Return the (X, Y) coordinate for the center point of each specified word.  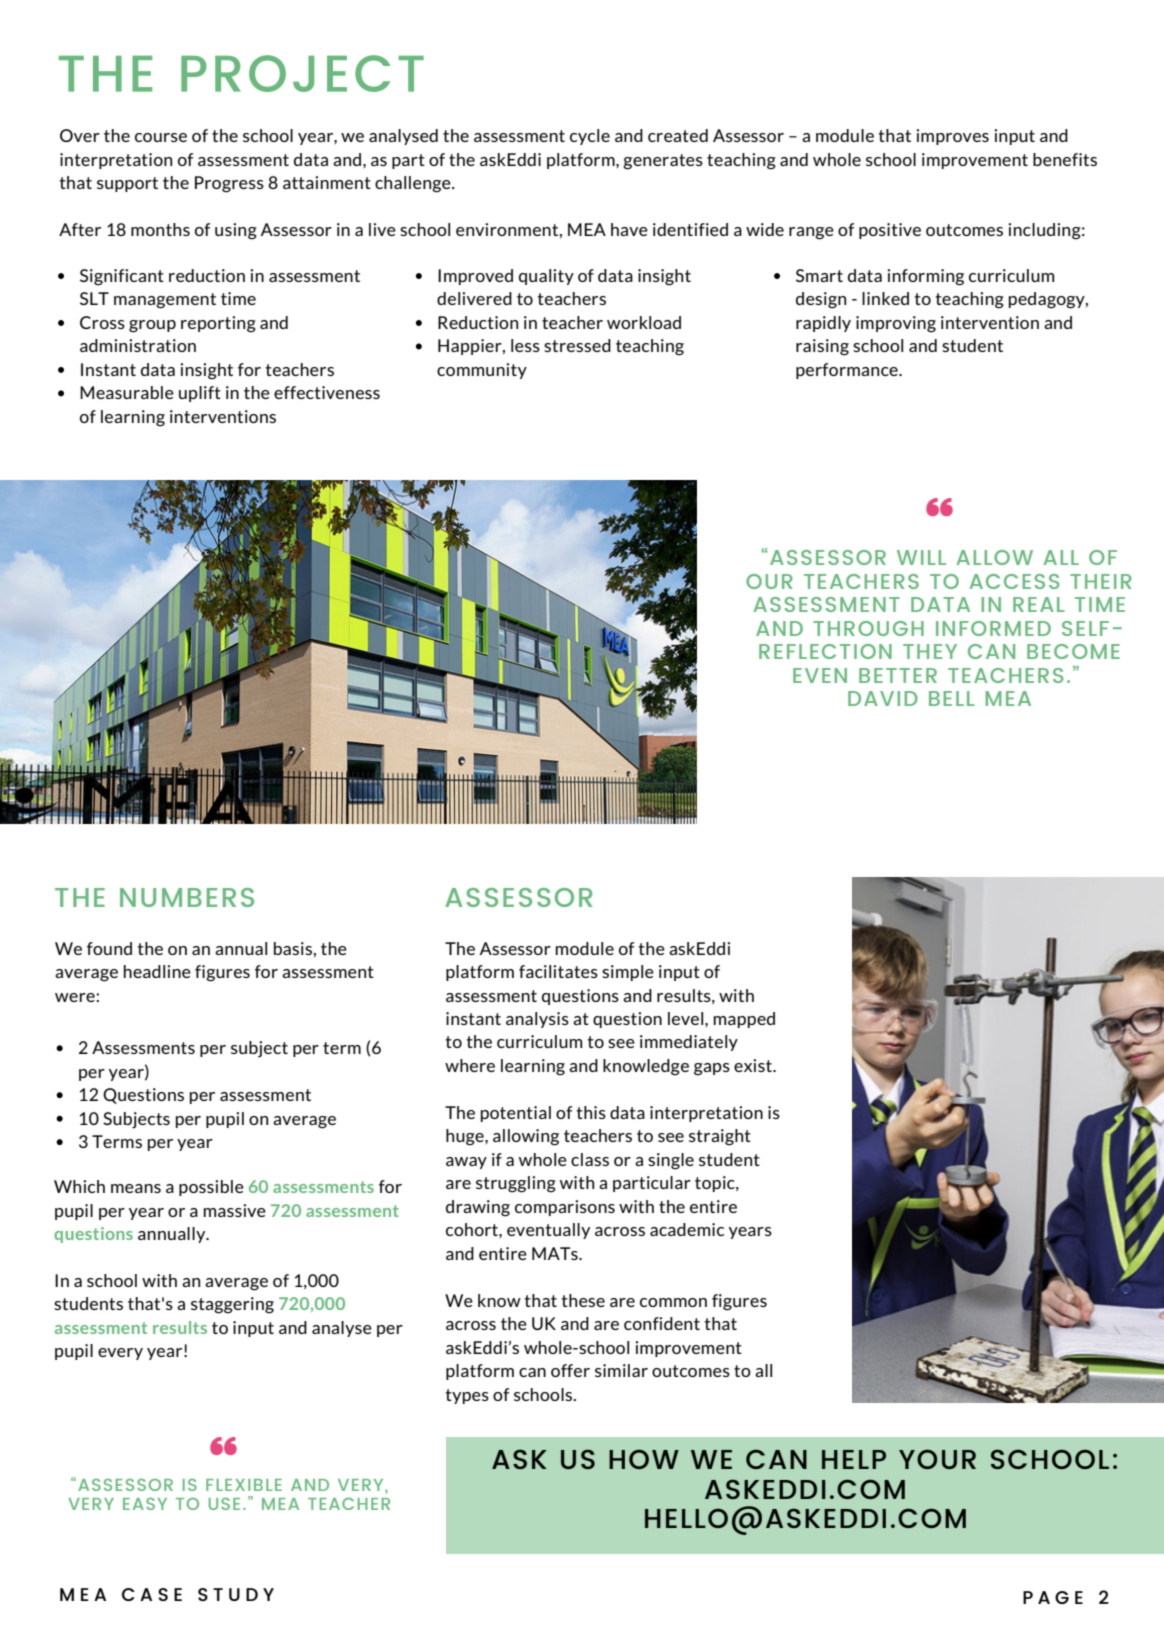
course (161, 137)
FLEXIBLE (244, 1485)
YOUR (937, 1459)
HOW (644, 1459)
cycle (590, 137)
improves (952, 137)
